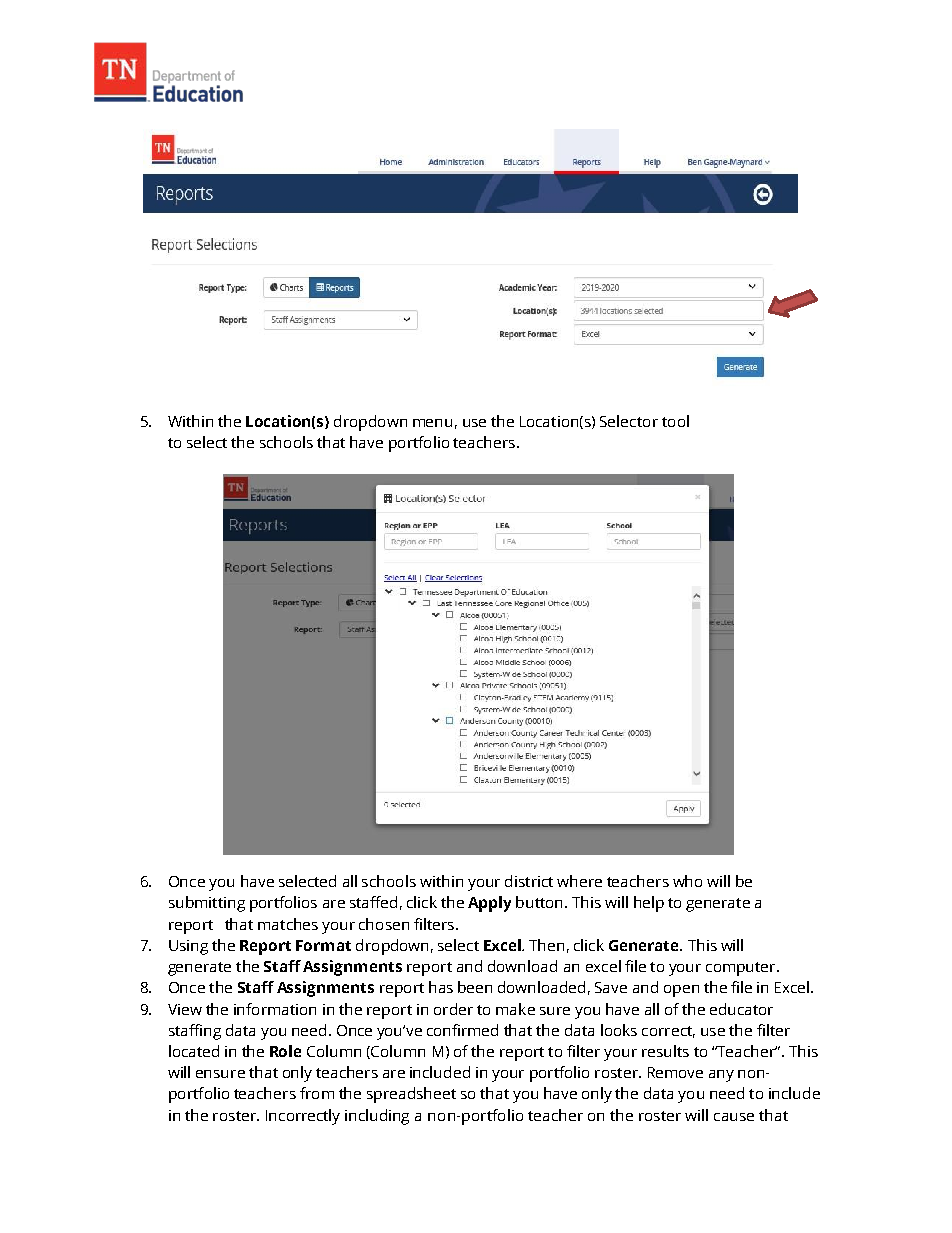 This image has width=952, height=1233. I want to click on spreadsheet, so click(411, 1095).
